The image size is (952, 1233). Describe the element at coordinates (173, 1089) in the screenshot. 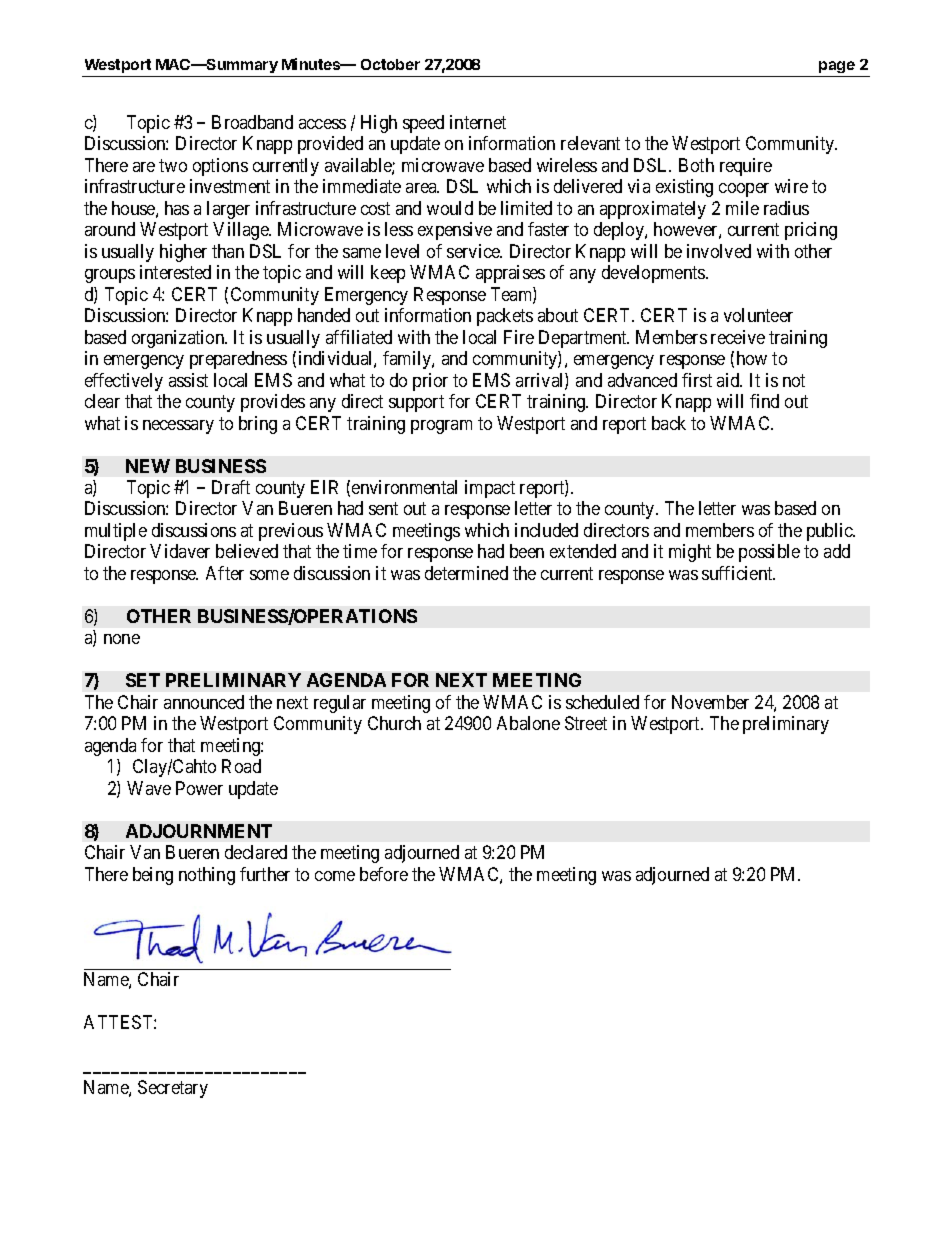

I see `Secretary` at that location.
